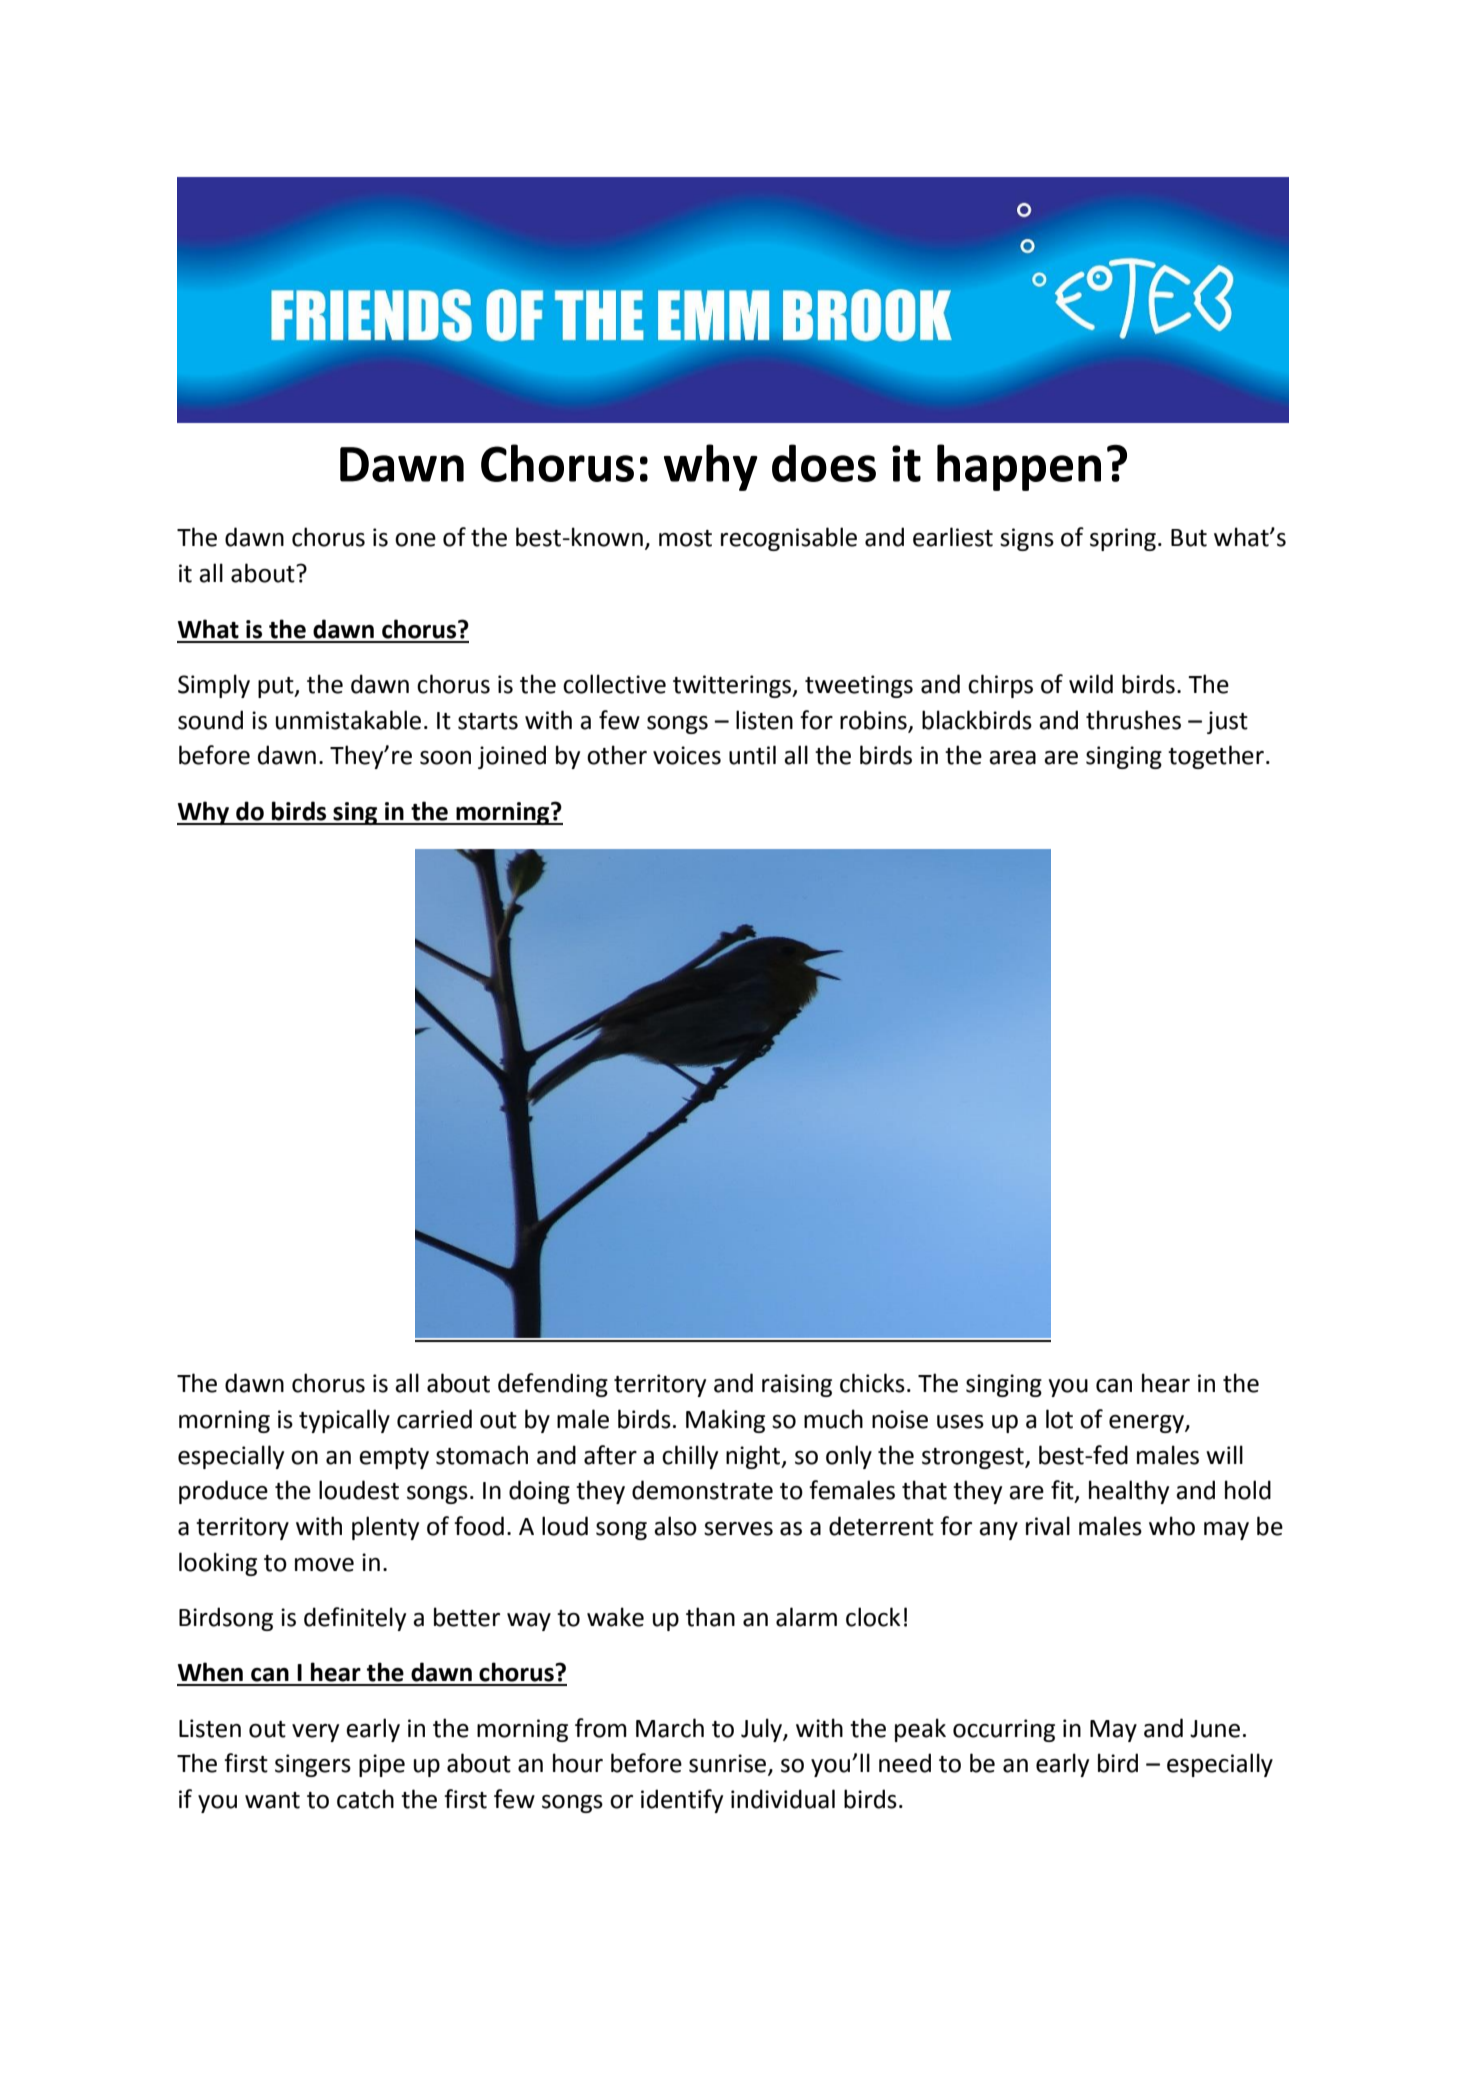 Image resolution: width=1466 pixels, height=2073 pixels. What do you see at coordinates (415, 540) in the image?
I see `one` at bounding box center [415, 540].
